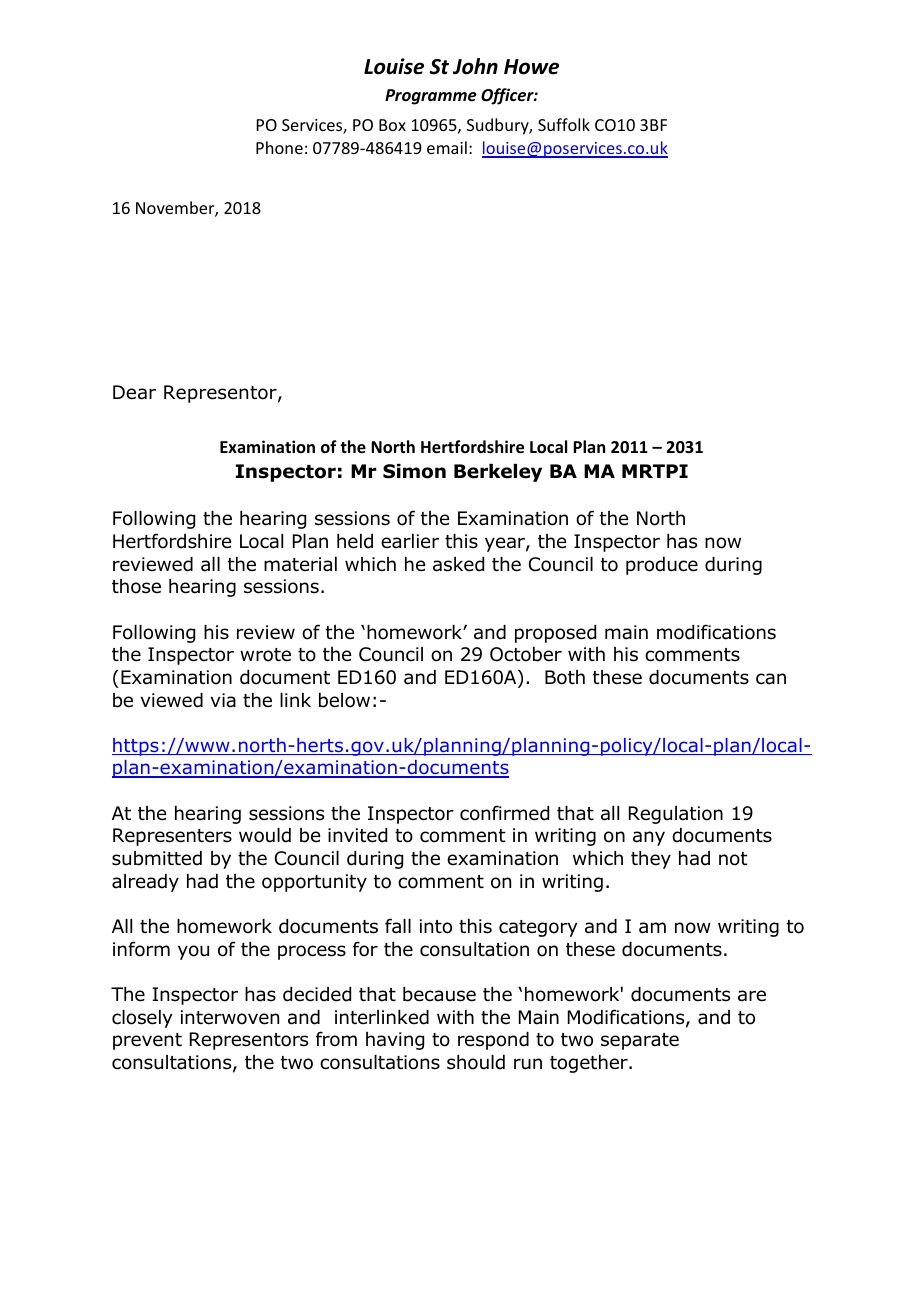  Describe the element at coordinates (526, 654) in the image. I see `October` at that location.
